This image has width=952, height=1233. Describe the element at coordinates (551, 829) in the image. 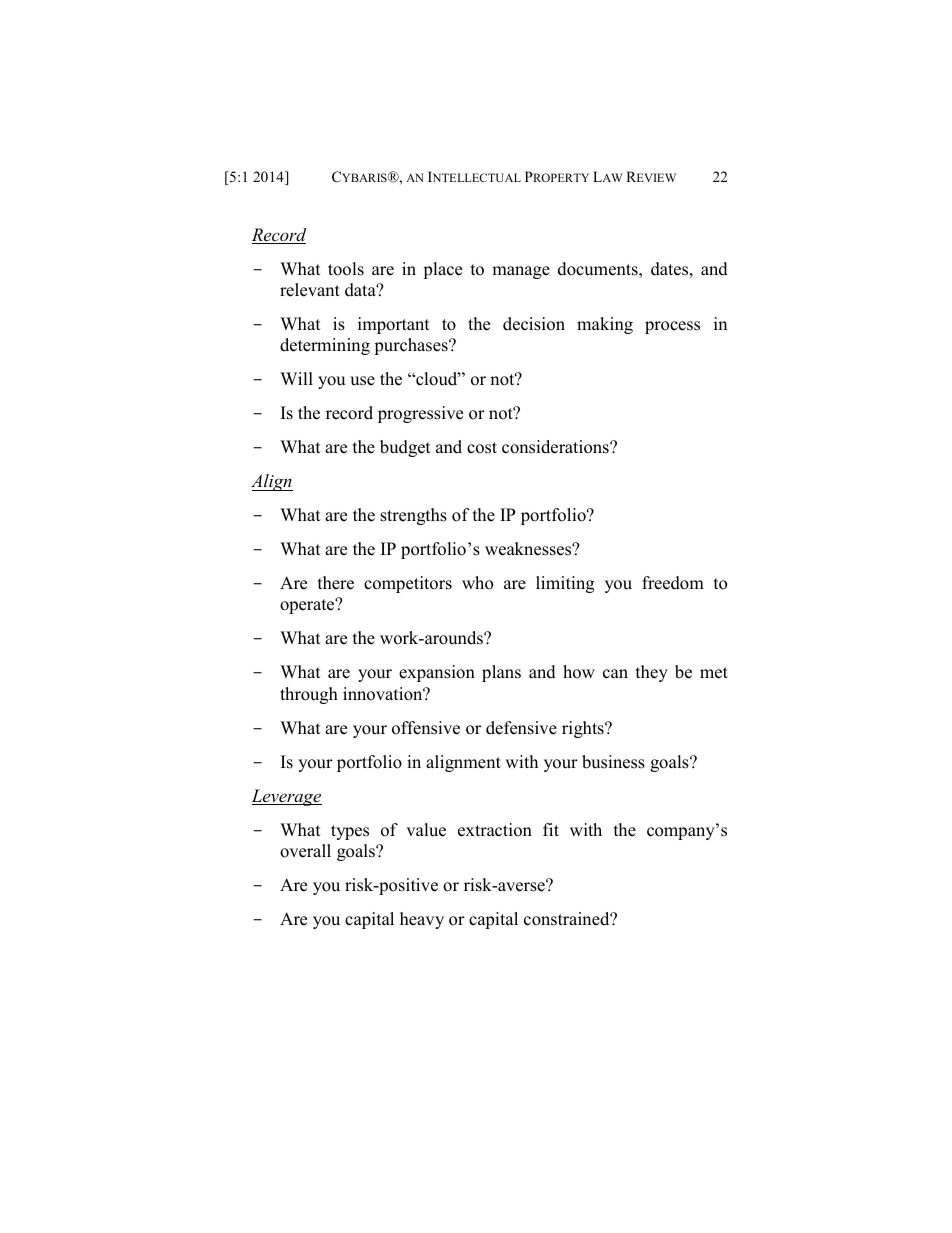

I see `fit` at that location.
